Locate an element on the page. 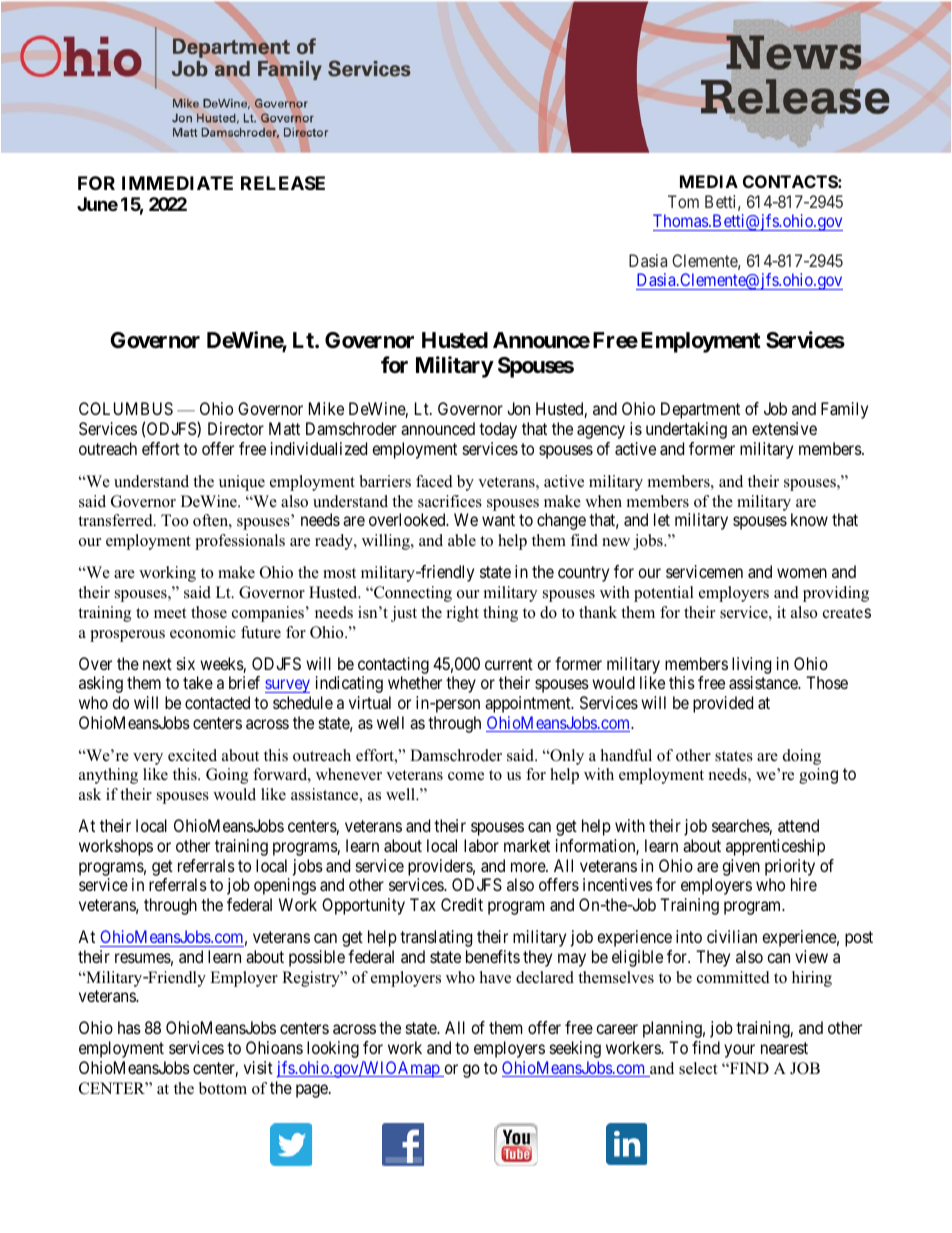 This document has width=952, height=1233. Department is located at coordinates (700, 410).
